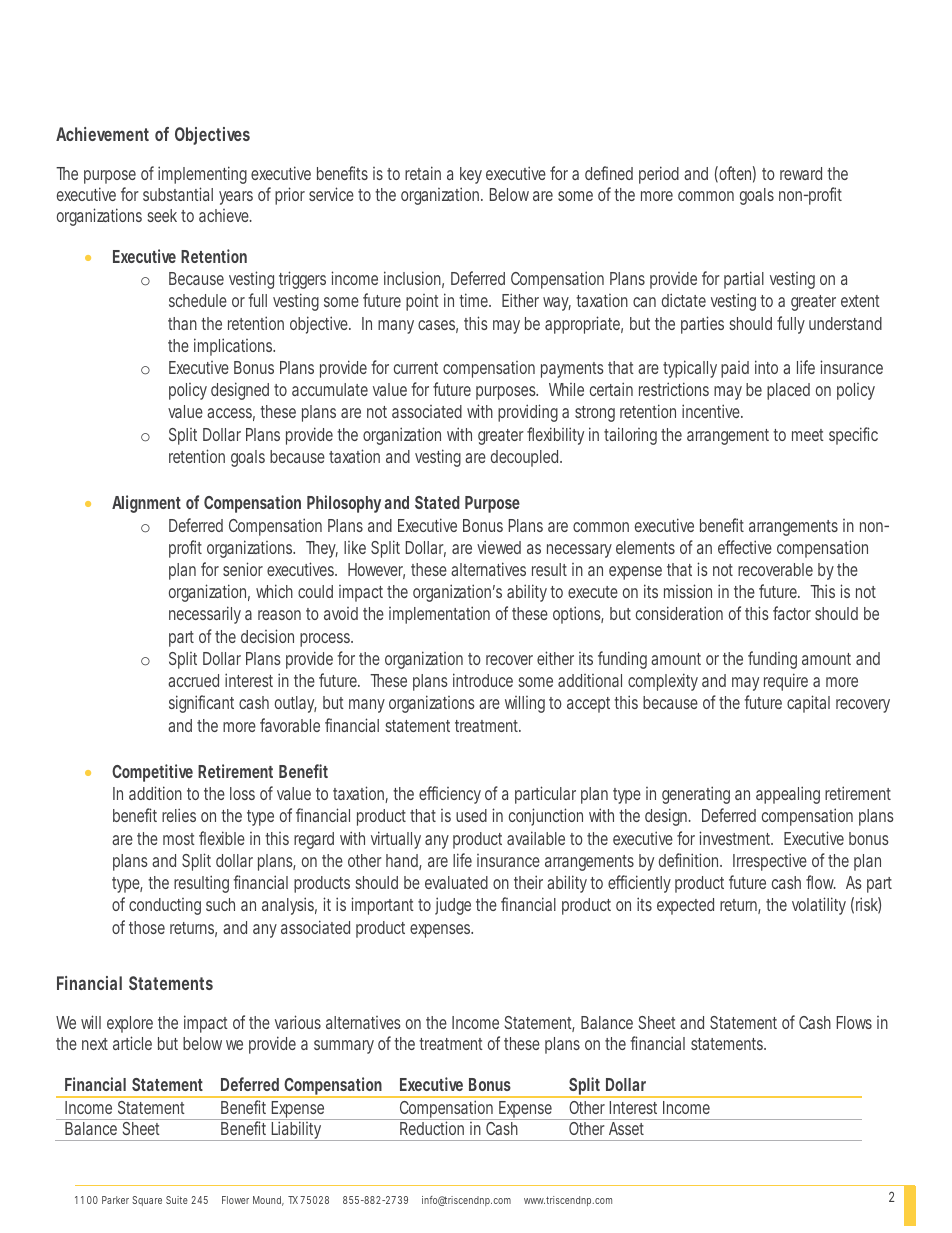  Describe the element at coordinates (177, 1200) in the screenshot. I see `Suite` at that location.
